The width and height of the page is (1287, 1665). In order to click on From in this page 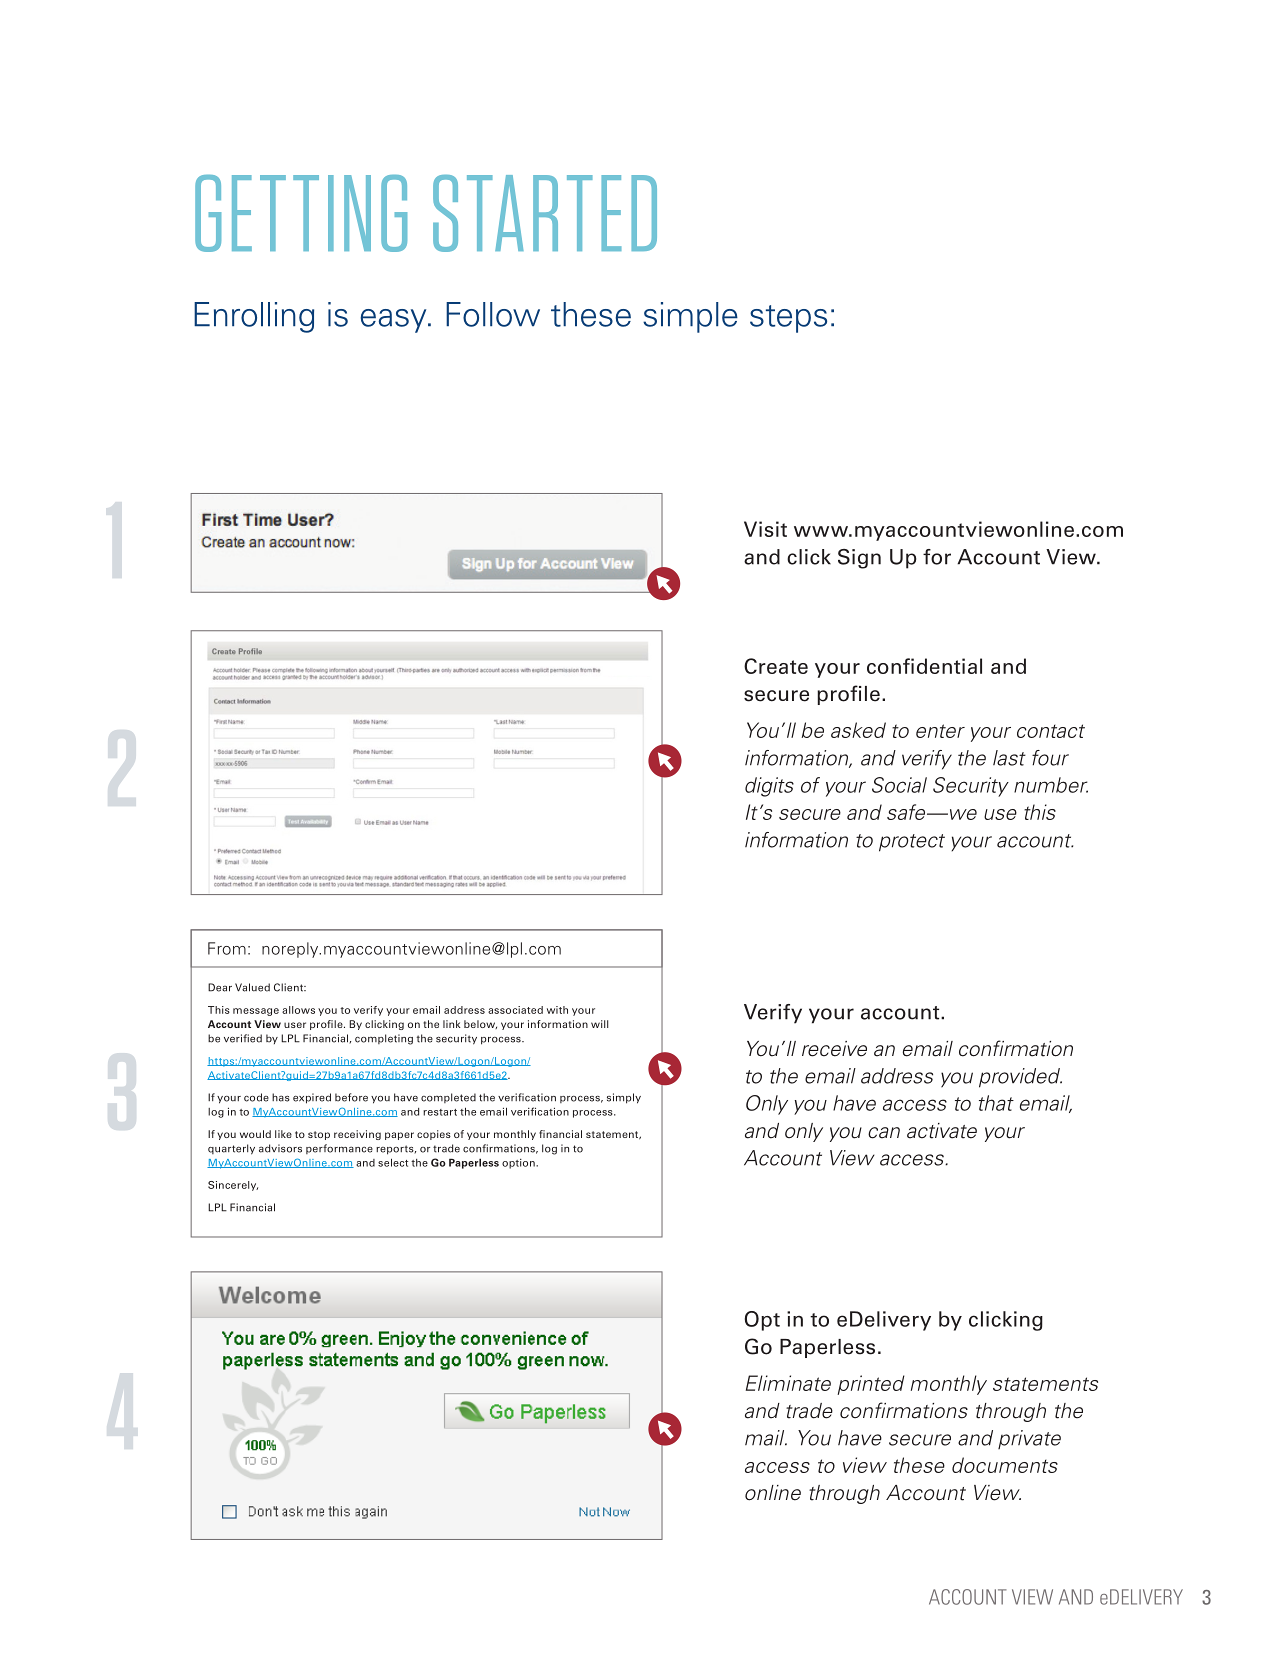, I will do `click(227, 948)`.
